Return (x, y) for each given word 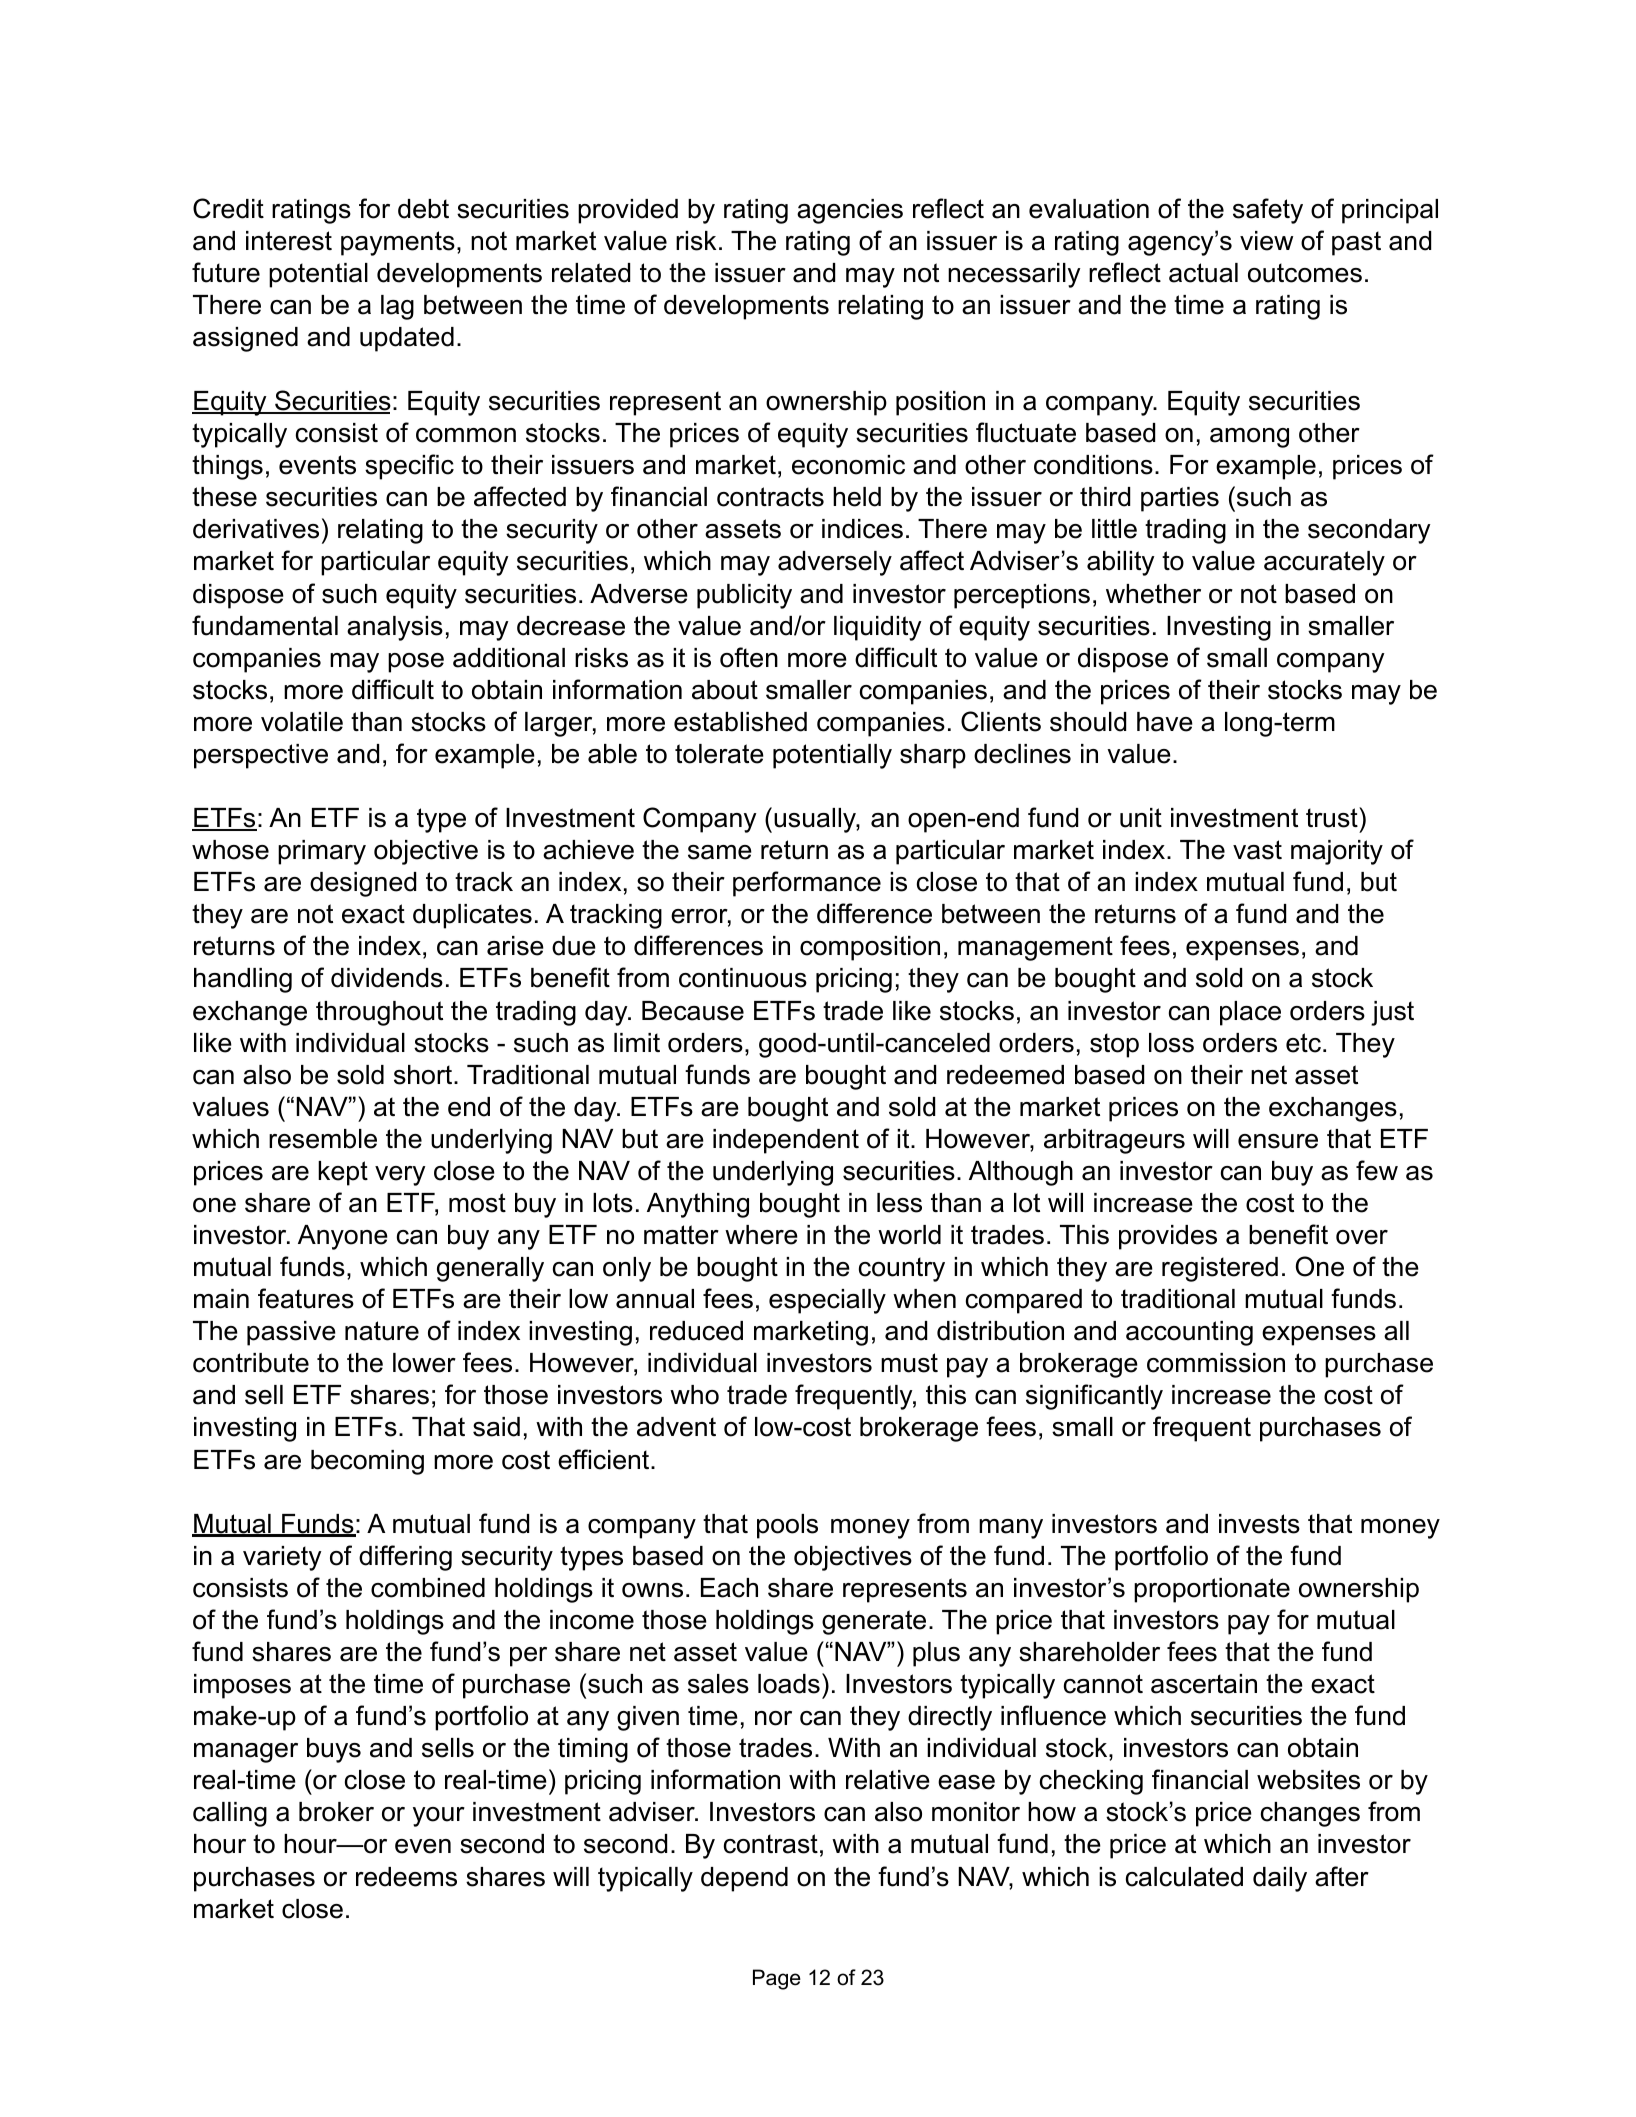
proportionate (1212, 1590)
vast (1257, 850)
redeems (406, 1877)
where (761, 1235)
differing (405, 1558)
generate (874, 1622)
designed (363, 884)
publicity (744, 596)
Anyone (343, 1237)
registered (1220, 1269)
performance (807, 884)
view (1266, 241)
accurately (1324, 563)
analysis (395, 628)
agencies (850, 211)
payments (398, 243)
